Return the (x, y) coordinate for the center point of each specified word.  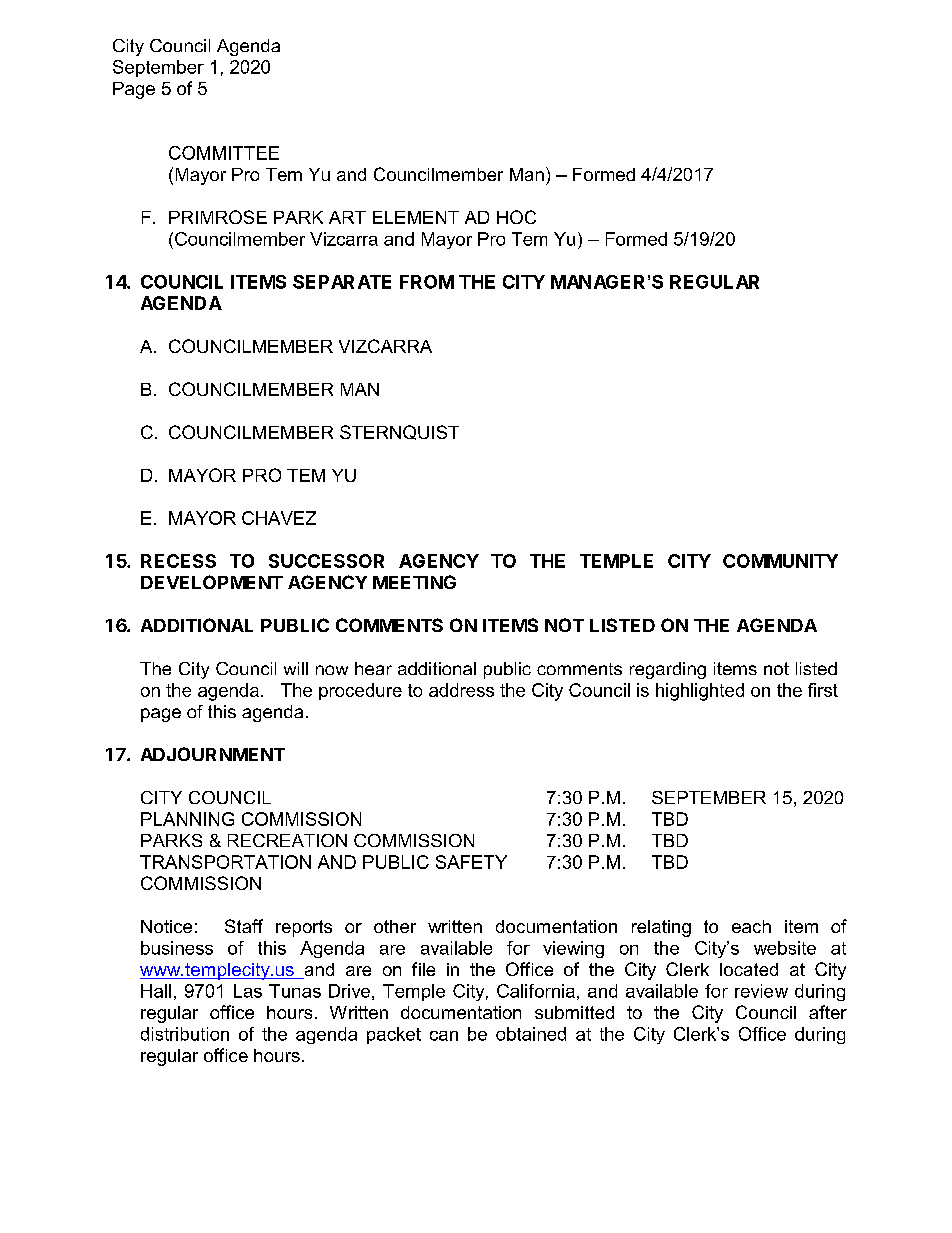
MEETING (414, 582)
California (536, 991)
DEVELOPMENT (212, 582)
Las (248, 991)
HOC (516, 217)
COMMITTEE (224, 153)
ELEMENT (416, 217)
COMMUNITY (780, 561)
